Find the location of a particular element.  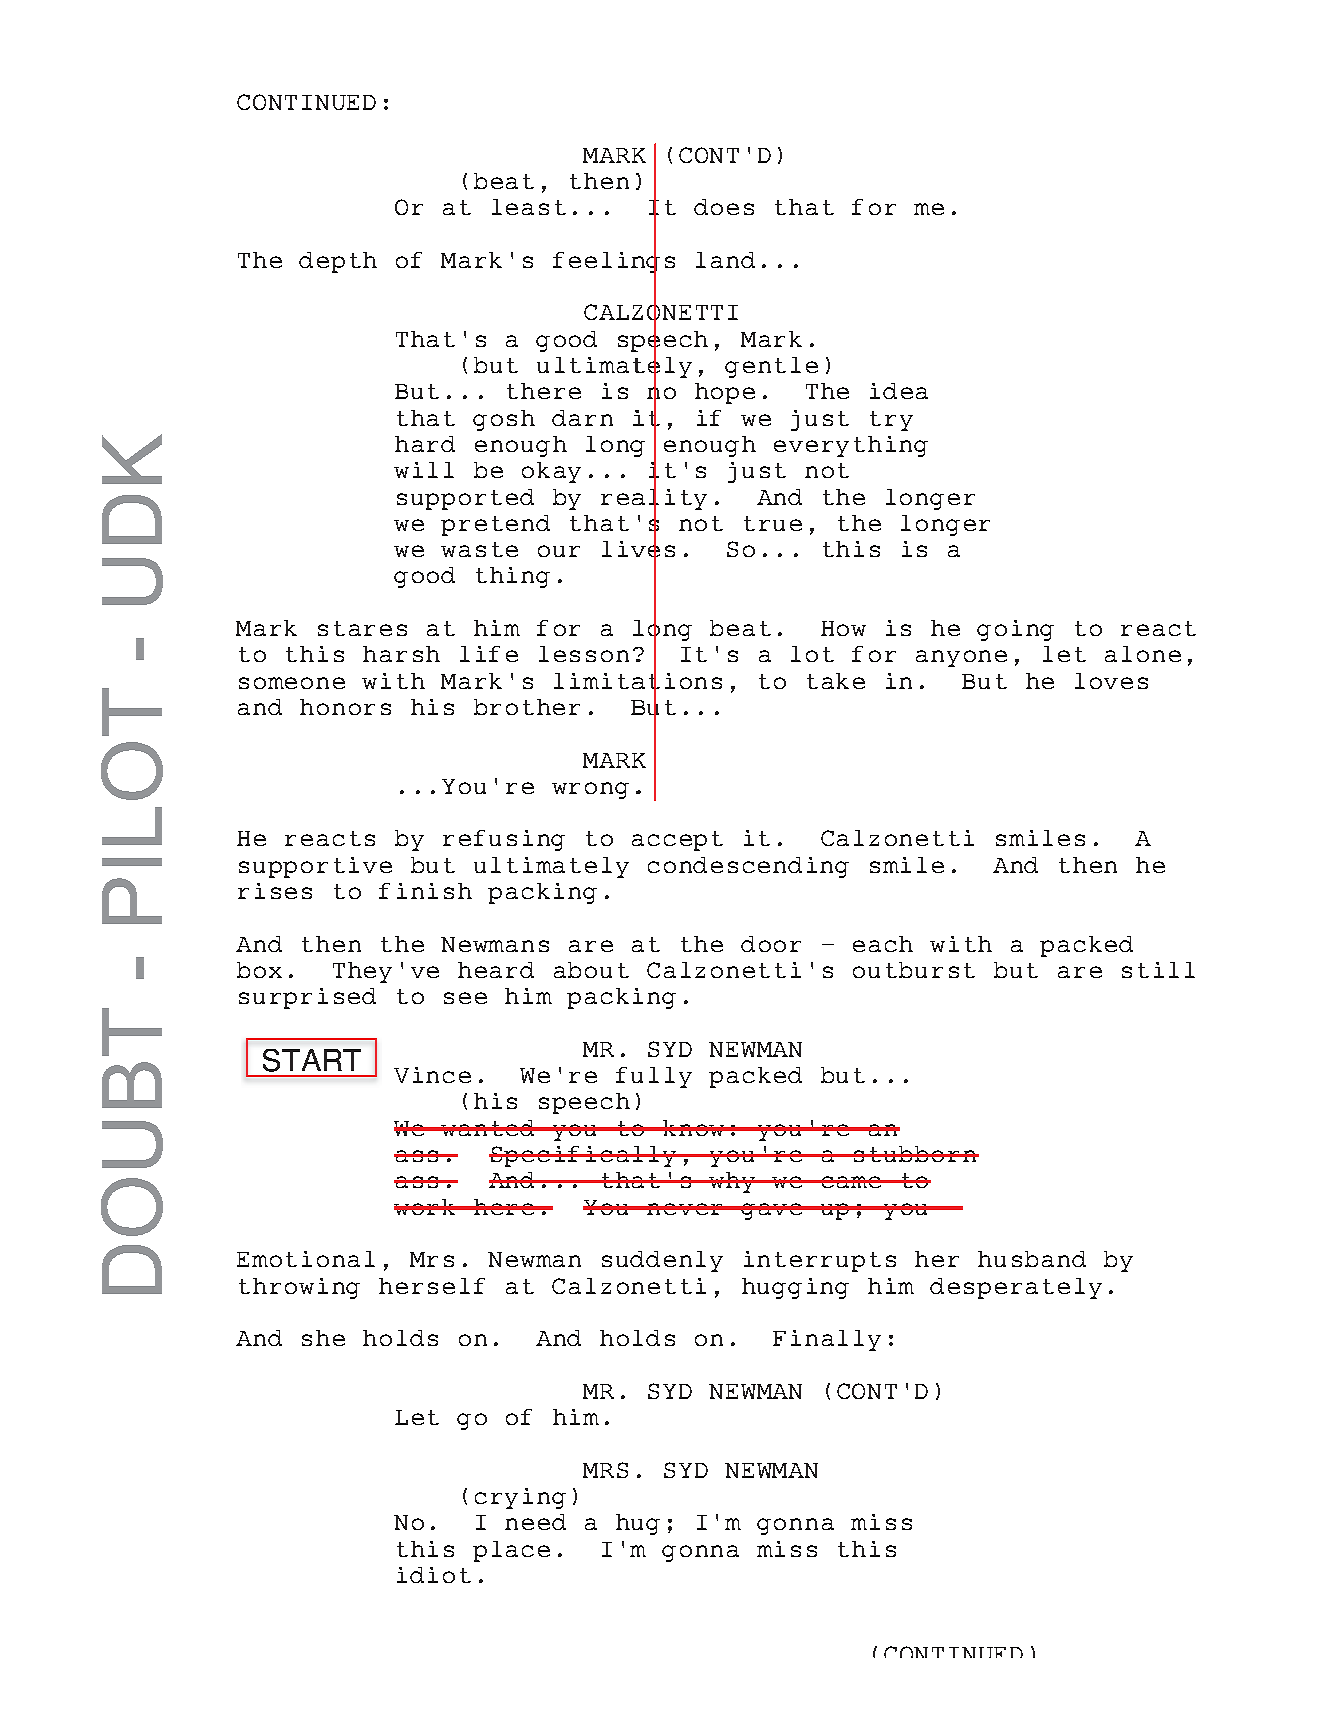

place is located at coordinates (511, 1551).
